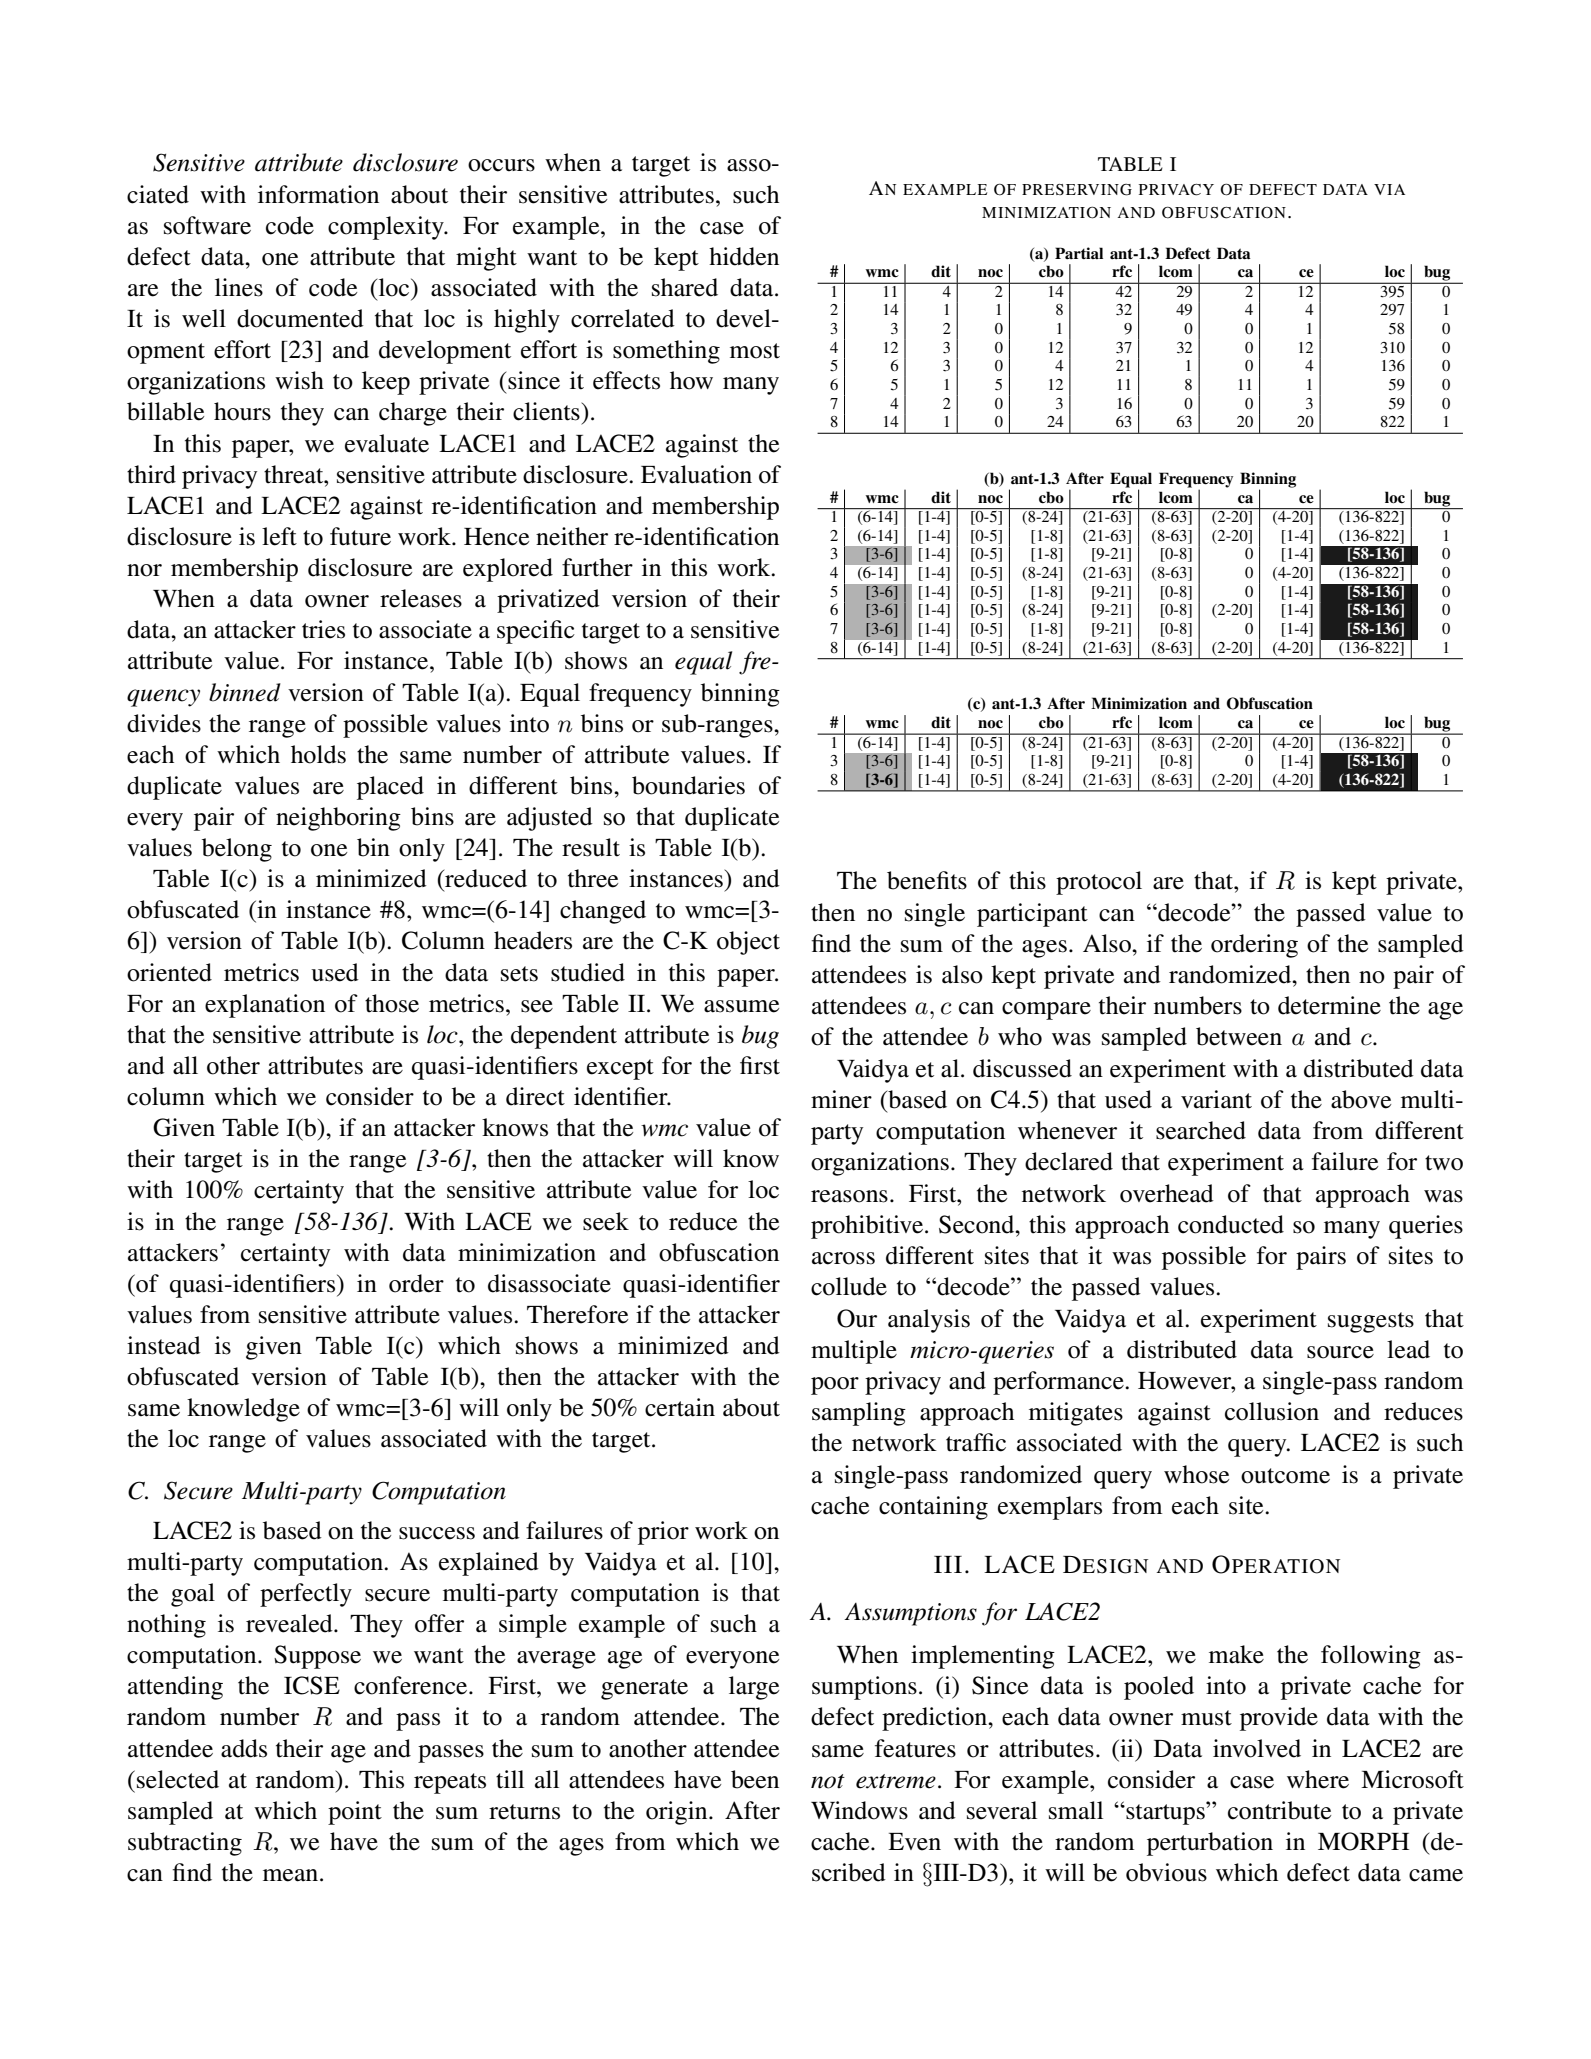  What do you see at coordinates (1272, 1411) in the image?
I see `collusion` at bounding box center [1272, 1411].
